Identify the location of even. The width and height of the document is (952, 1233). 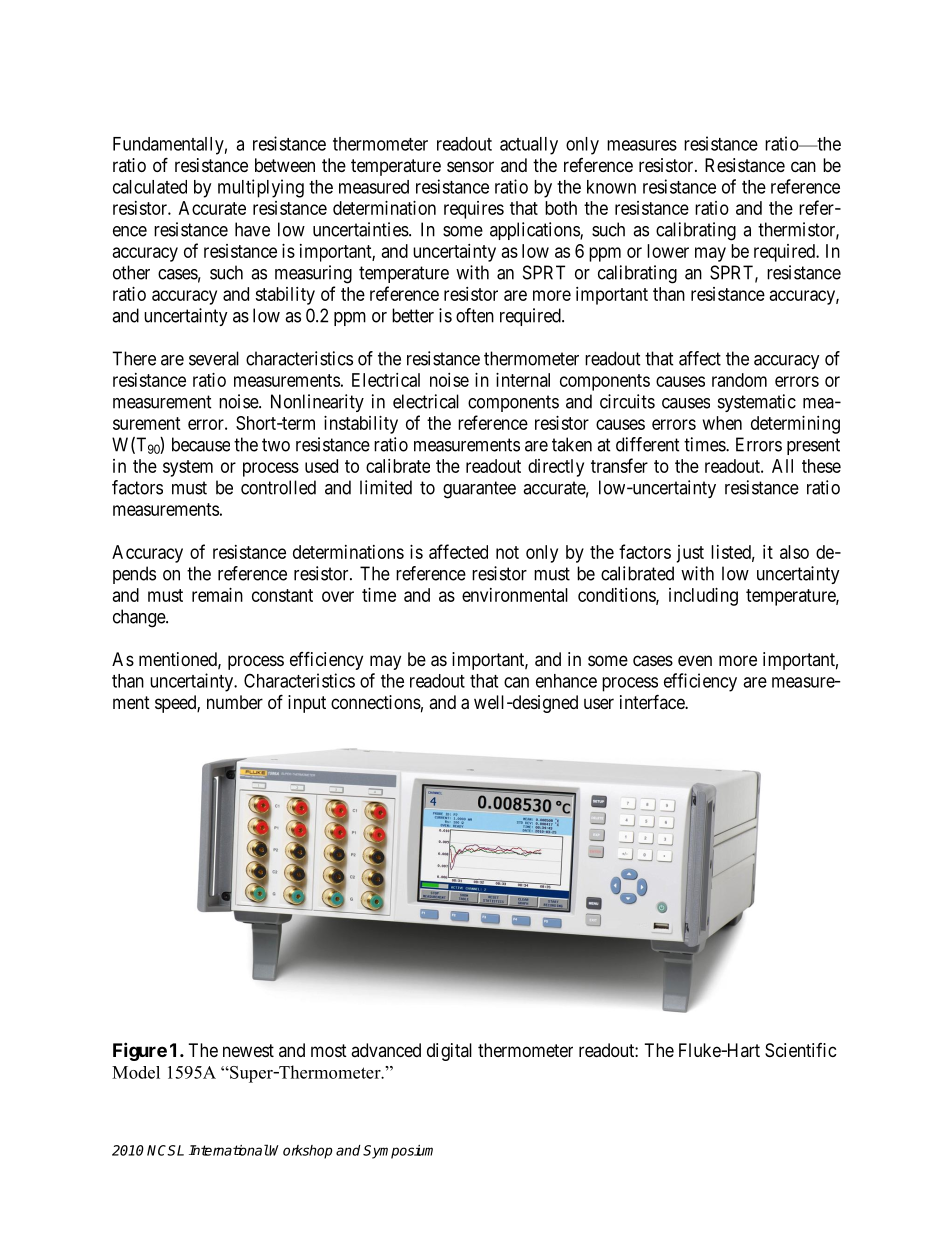
(695, 660).
